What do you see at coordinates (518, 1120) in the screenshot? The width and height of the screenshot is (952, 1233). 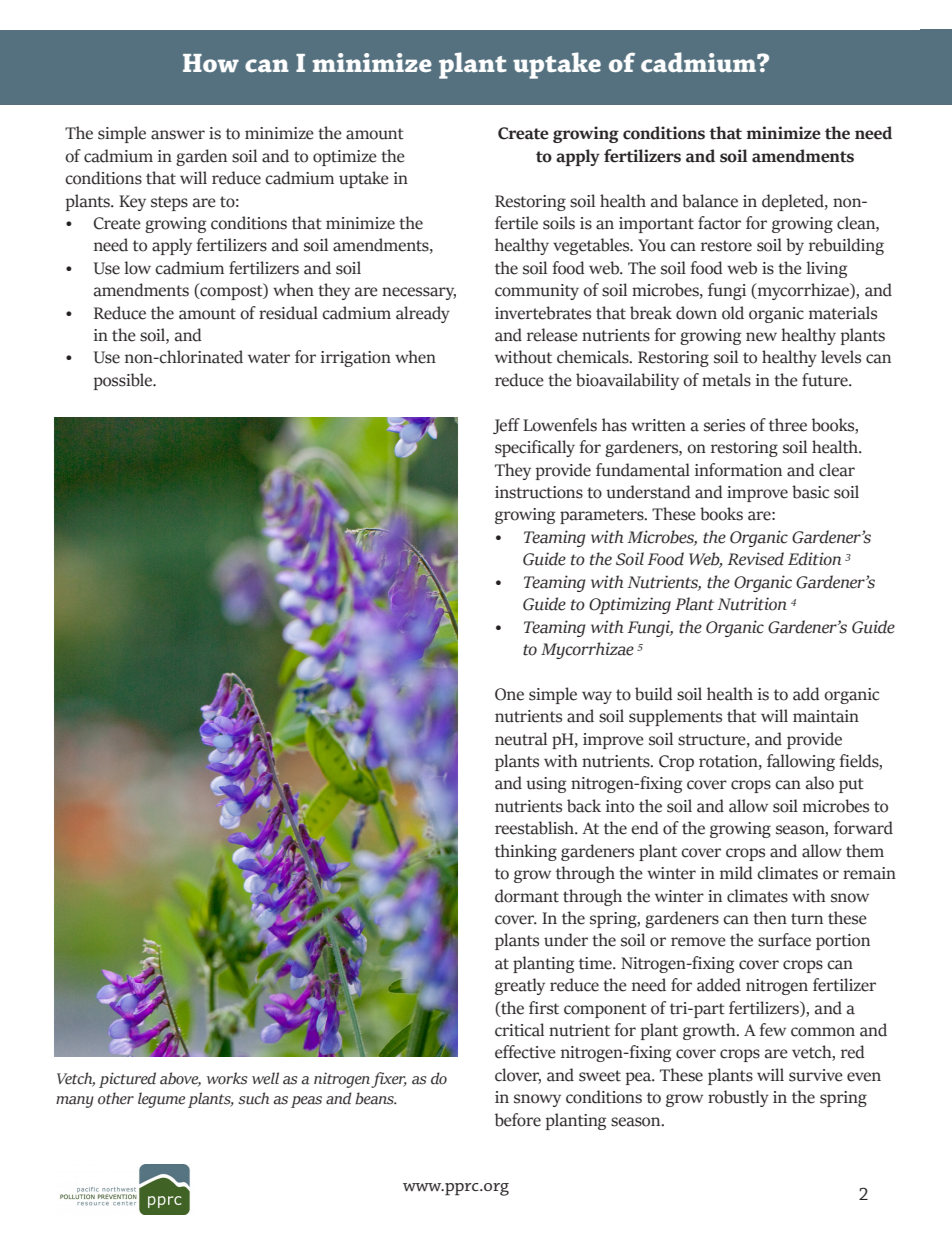 I see `before` at bounding box center [518, 1120].
